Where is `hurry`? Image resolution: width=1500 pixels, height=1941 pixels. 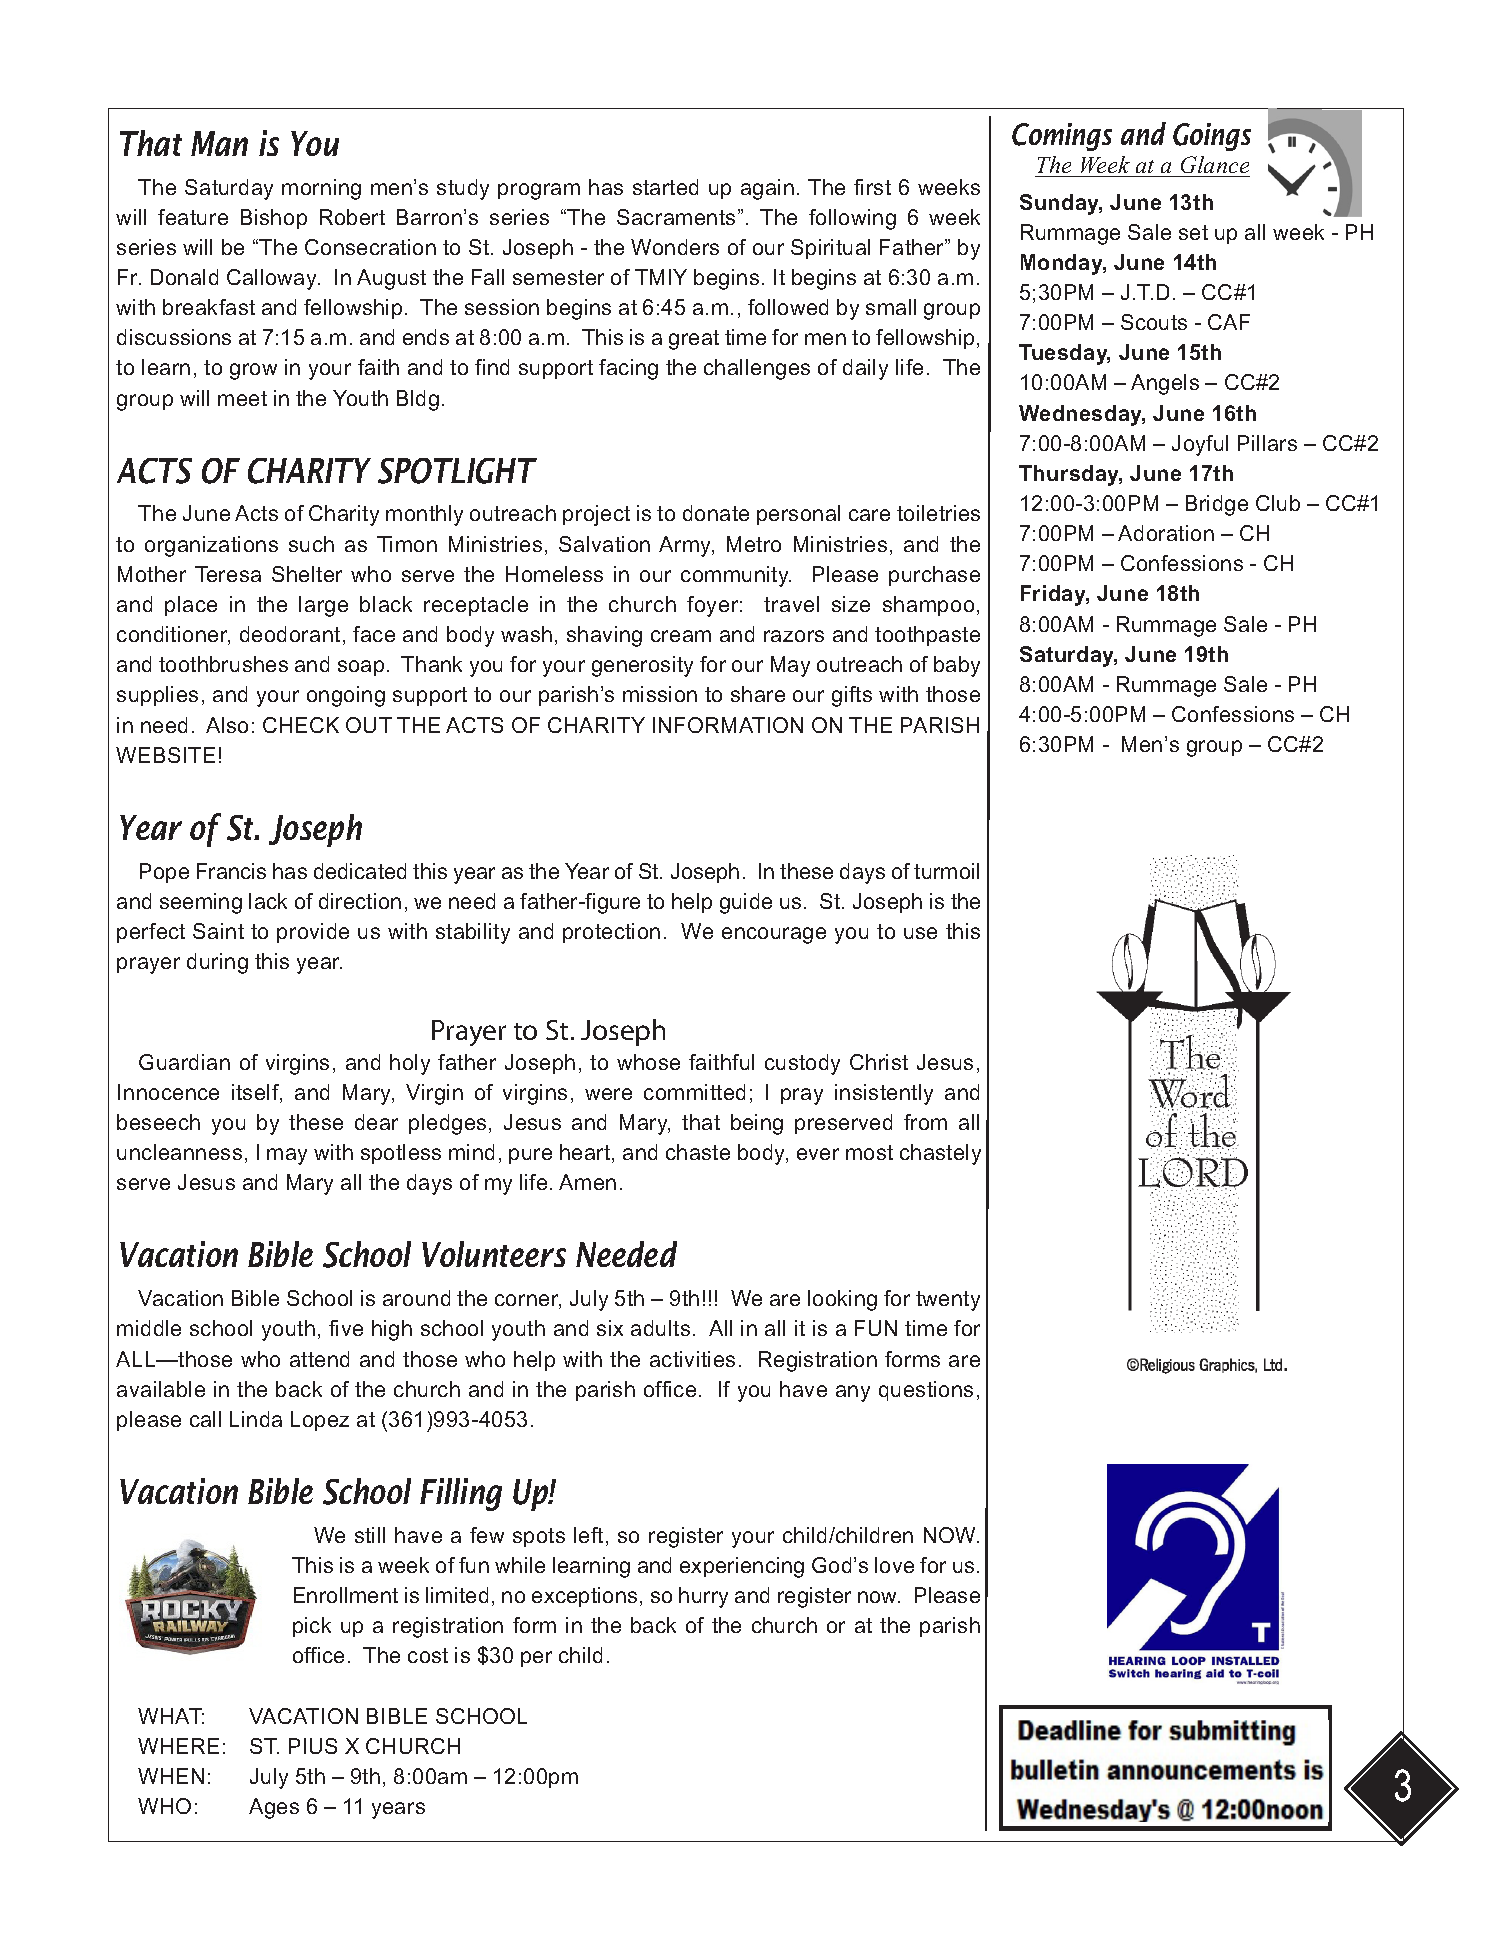
hurry is located at coordinates (703, 1597).
